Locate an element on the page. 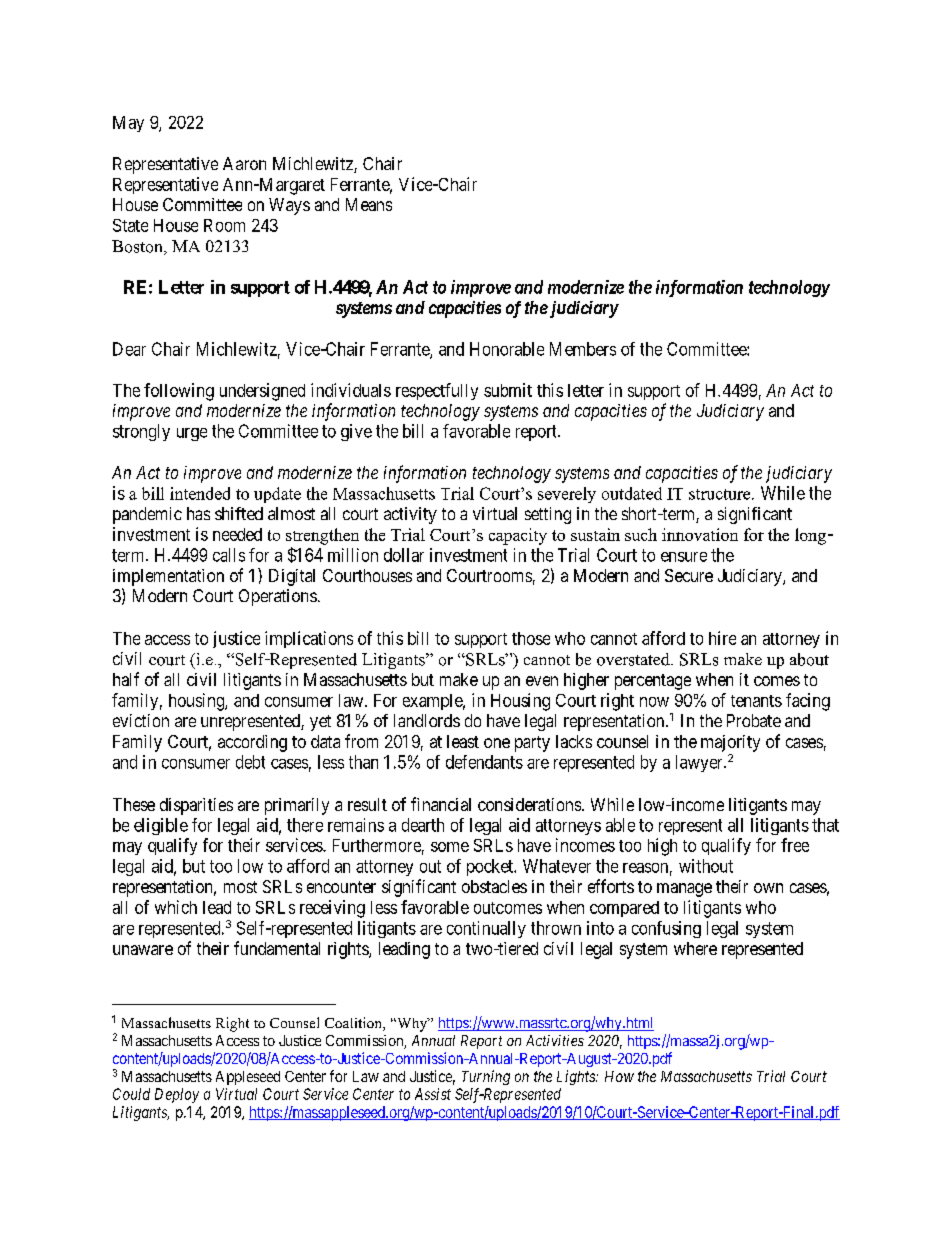  eligible is located at coordinates (161, 826).
